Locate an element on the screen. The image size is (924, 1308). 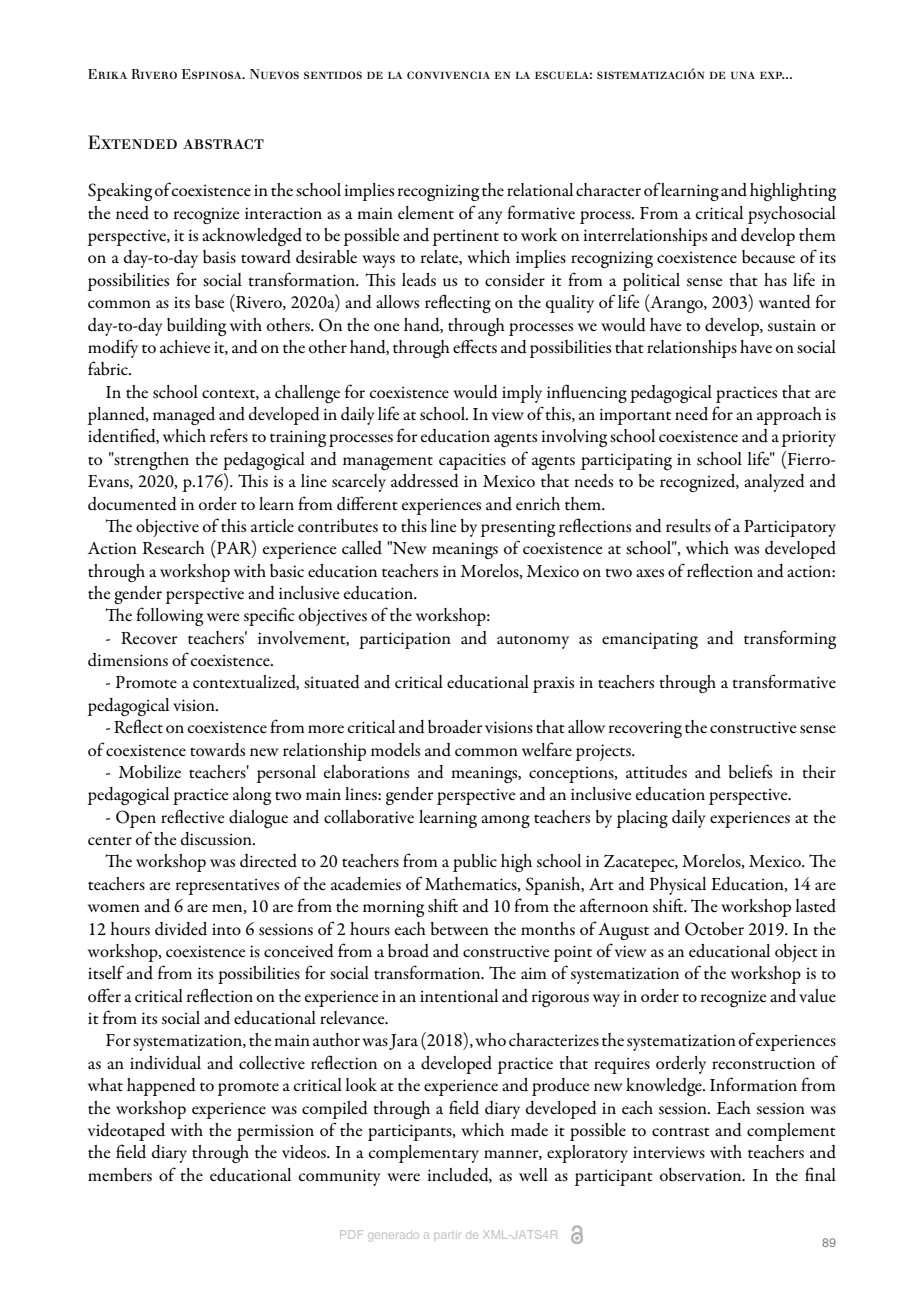
una is located at coordinates (743, 75).
